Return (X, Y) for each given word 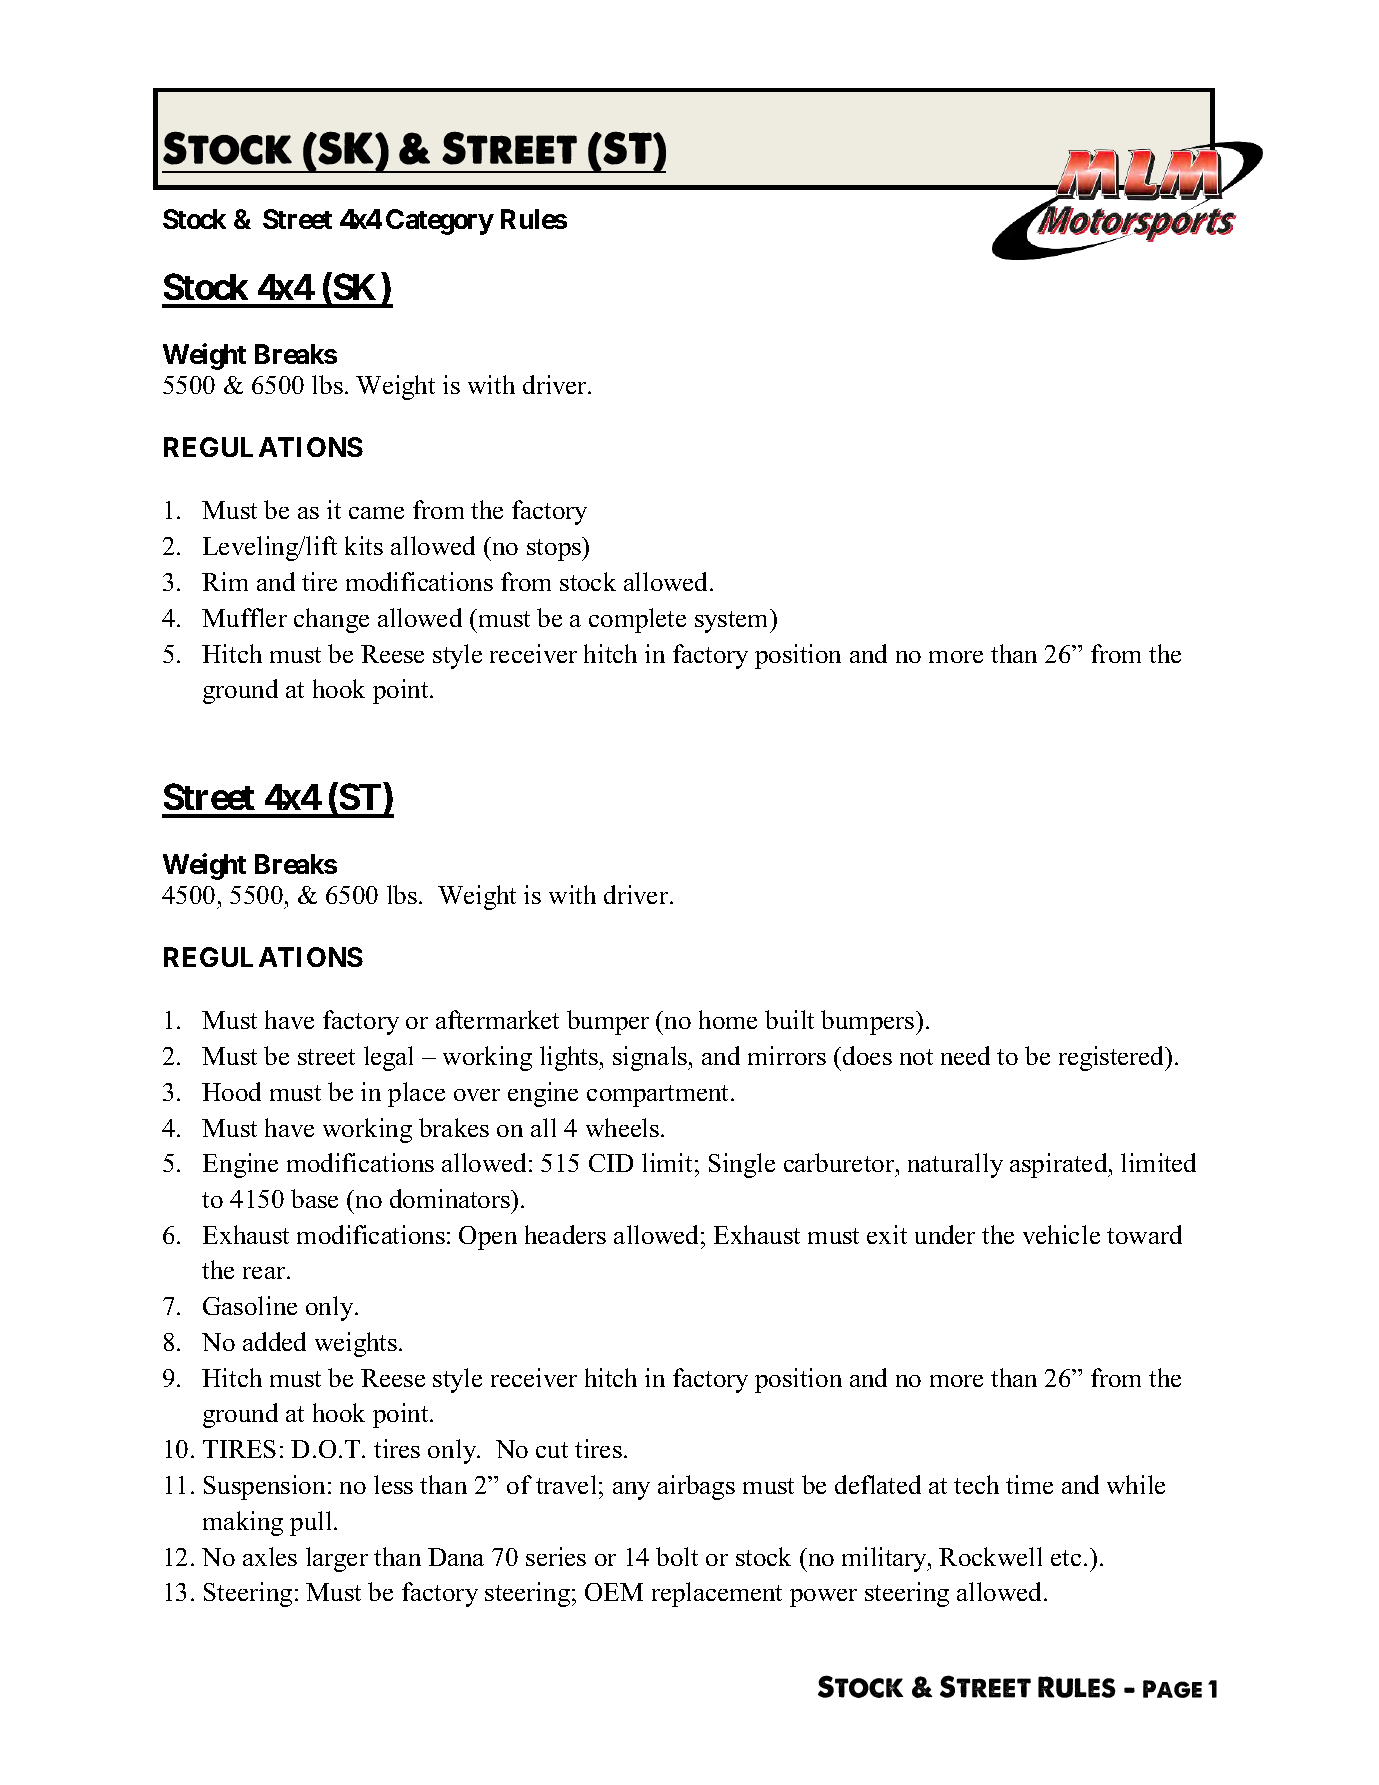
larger (337, 1559)
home (728, 1019)
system (733, 621)
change (331, 620)
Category (440, 222)
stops (555, 549)
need (965, 1055)
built (789, 1019)
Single (742, 1165)
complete (637, 620)
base (314, 1198)
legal (388, 1058)
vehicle (1061, 1234)
